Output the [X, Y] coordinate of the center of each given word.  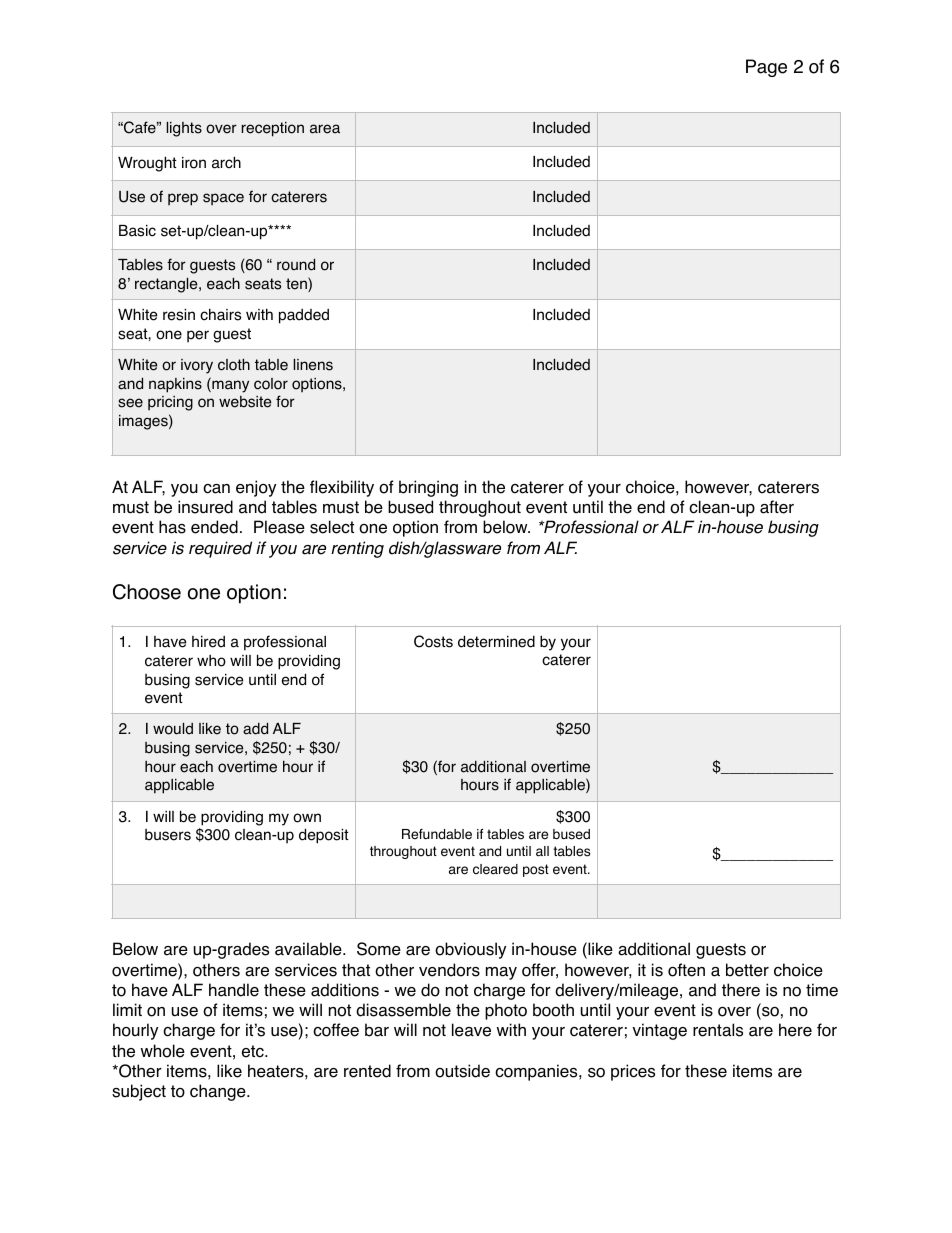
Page [766, 68]
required [220, 549]
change [219, 1092]
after [777, 507]
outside [462, 1071]
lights [184, 129]
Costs [433, 641]
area [325, 129]
